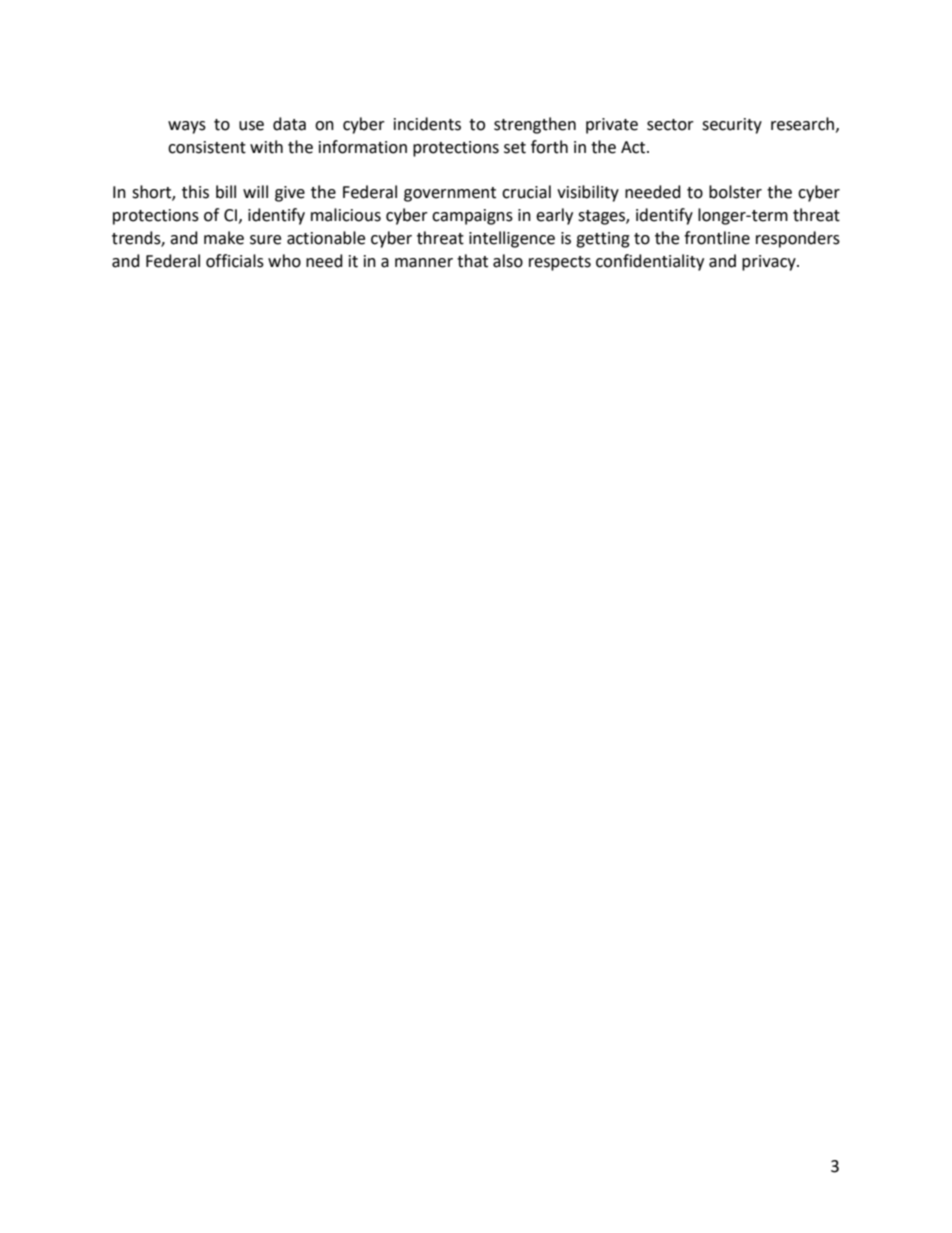 This screenshot has width=952, height=1233. I want to click on bolster, so click(735, 192).
